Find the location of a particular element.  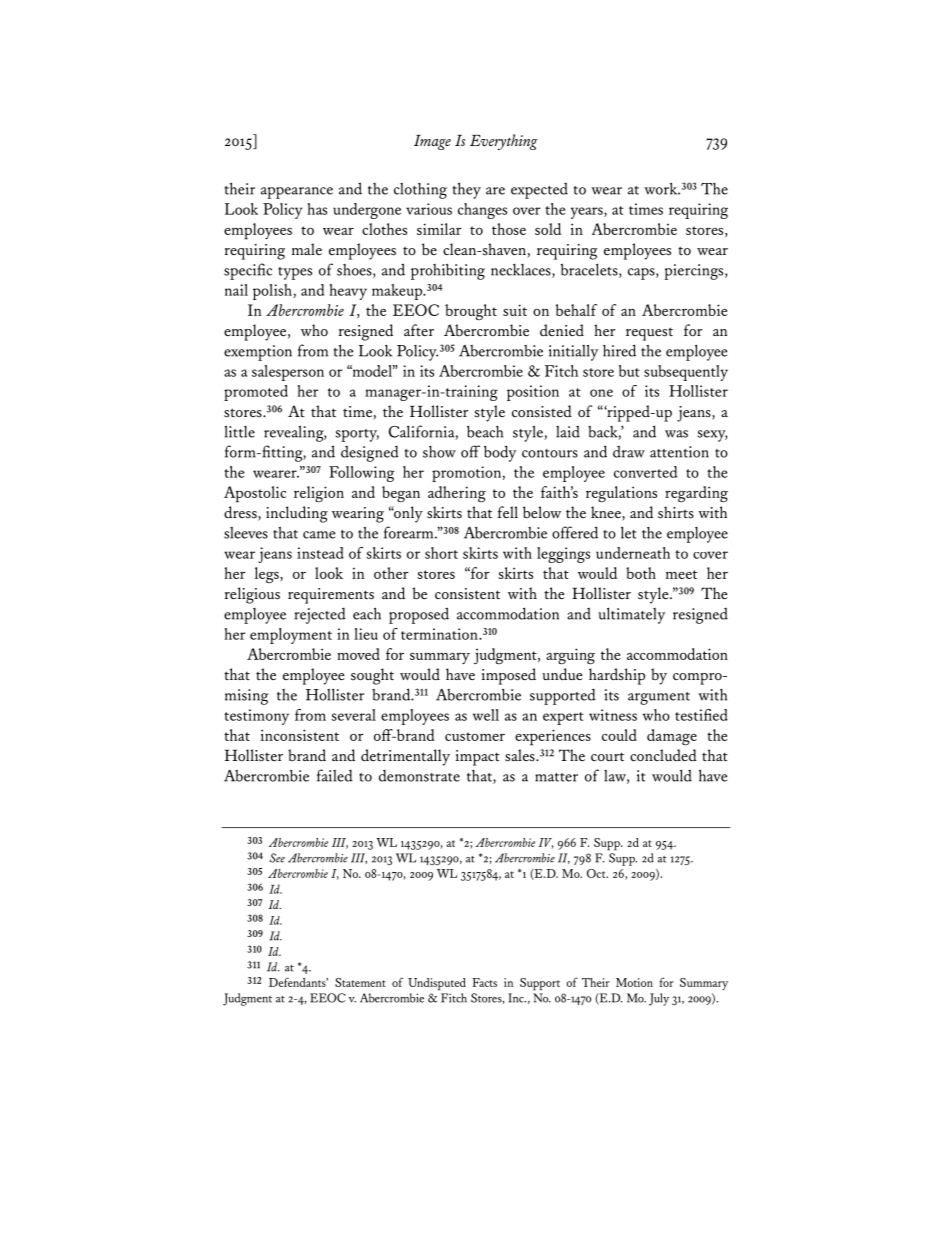

years is located at coordinates (588, 213).
